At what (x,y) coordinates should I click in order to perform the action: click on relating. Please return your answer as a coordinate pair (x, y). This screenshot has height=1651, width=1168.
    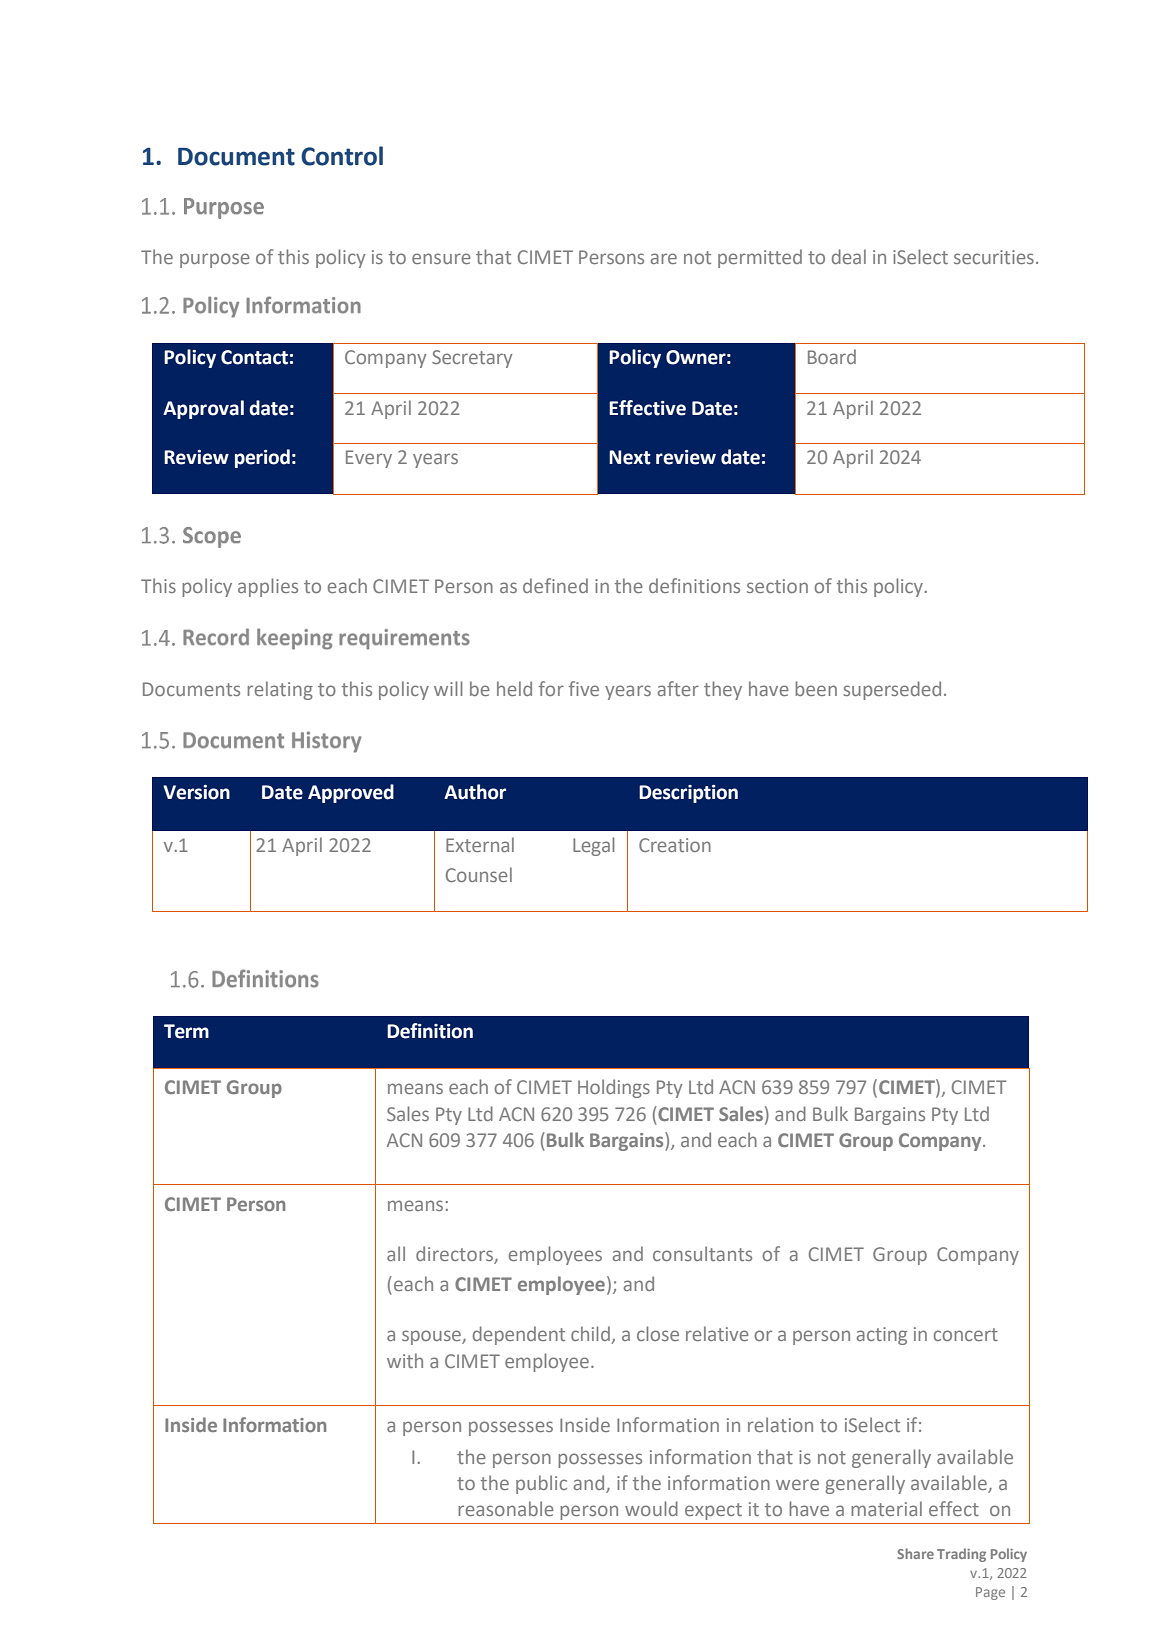
    Looking at the image, I should click on (280, 690).
